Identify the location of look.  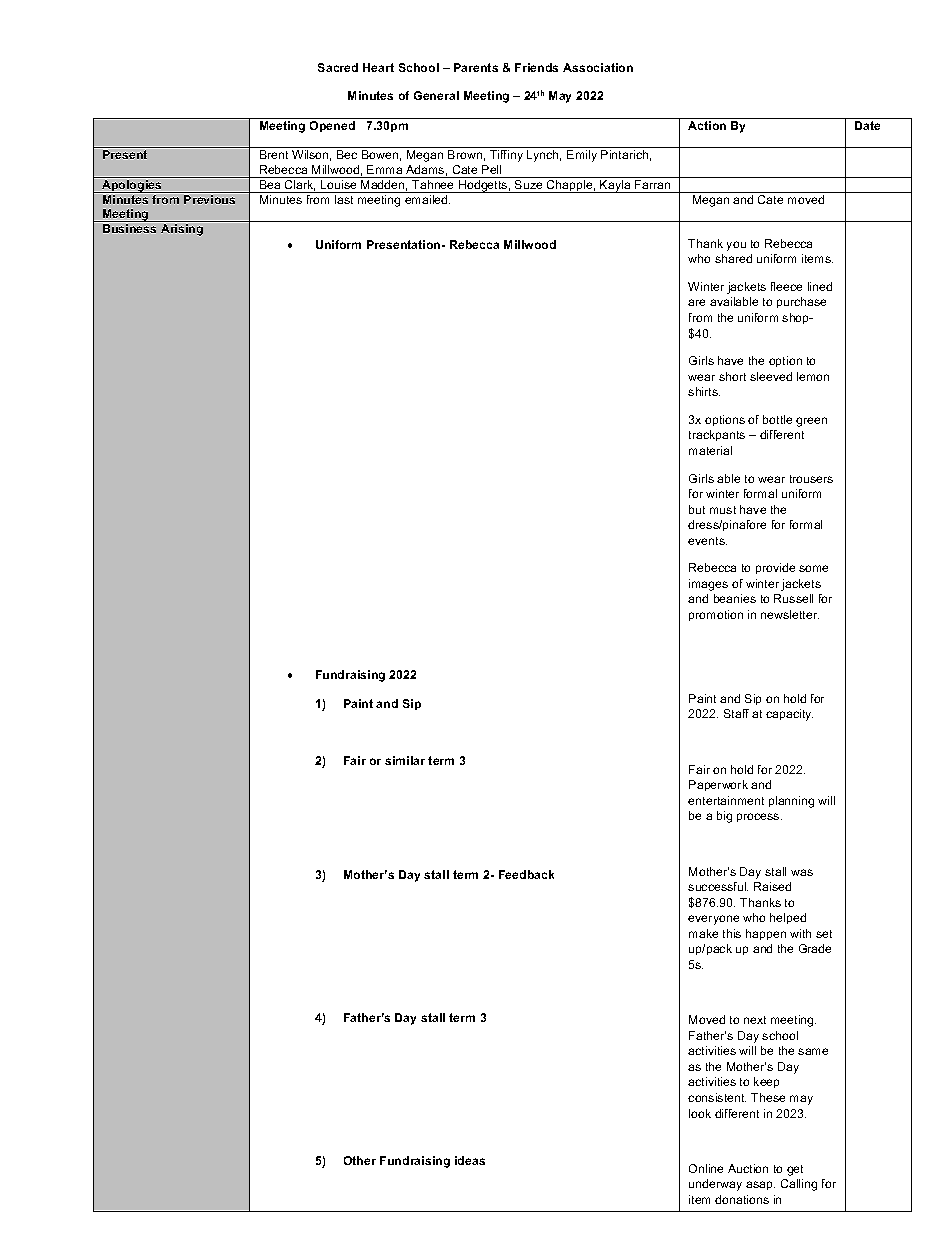
(700, 1113).
